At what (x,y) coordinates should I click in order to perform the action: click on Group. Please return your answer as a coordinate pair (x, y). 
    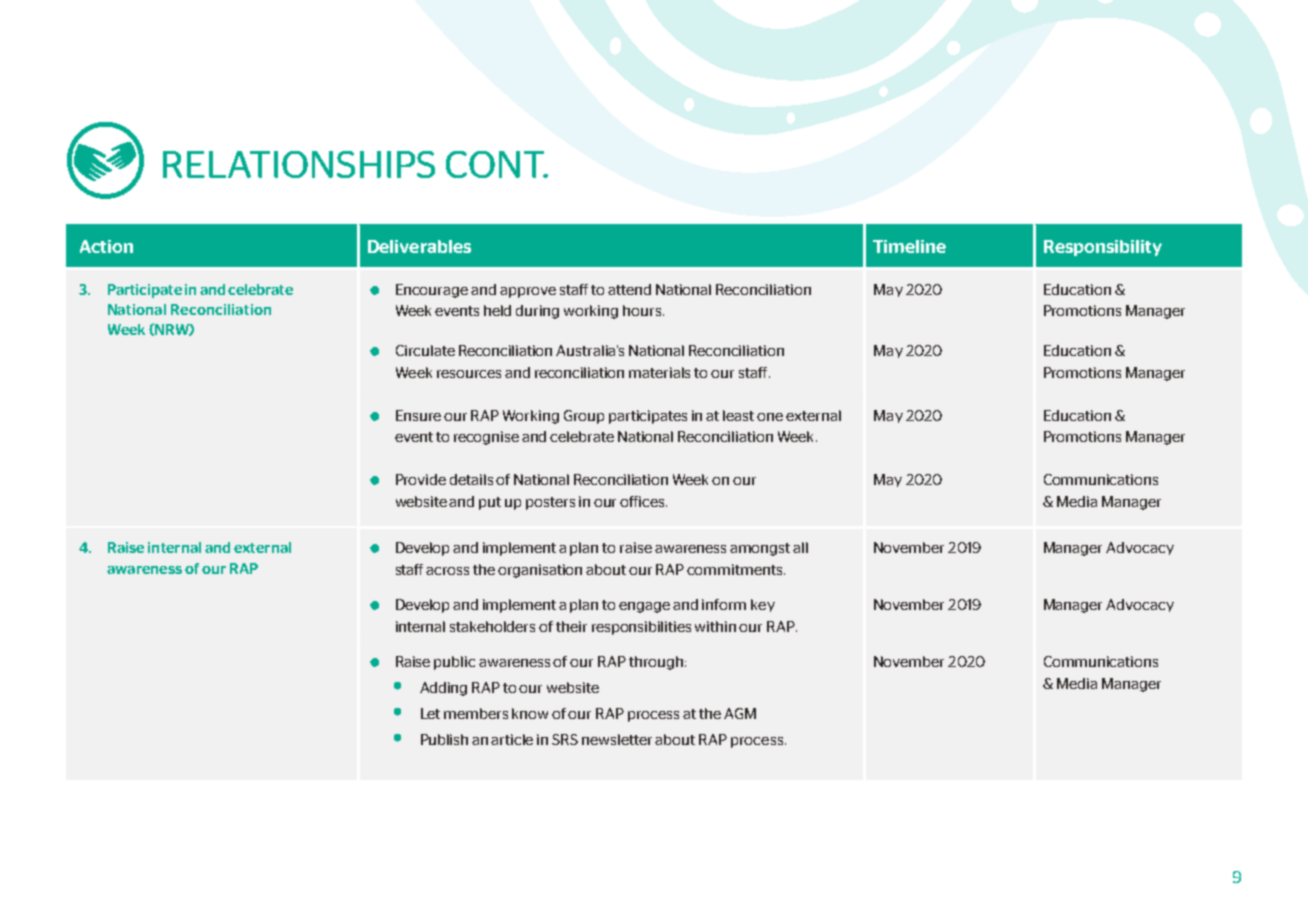
    Looking at the image, I should click on (584, 417).
